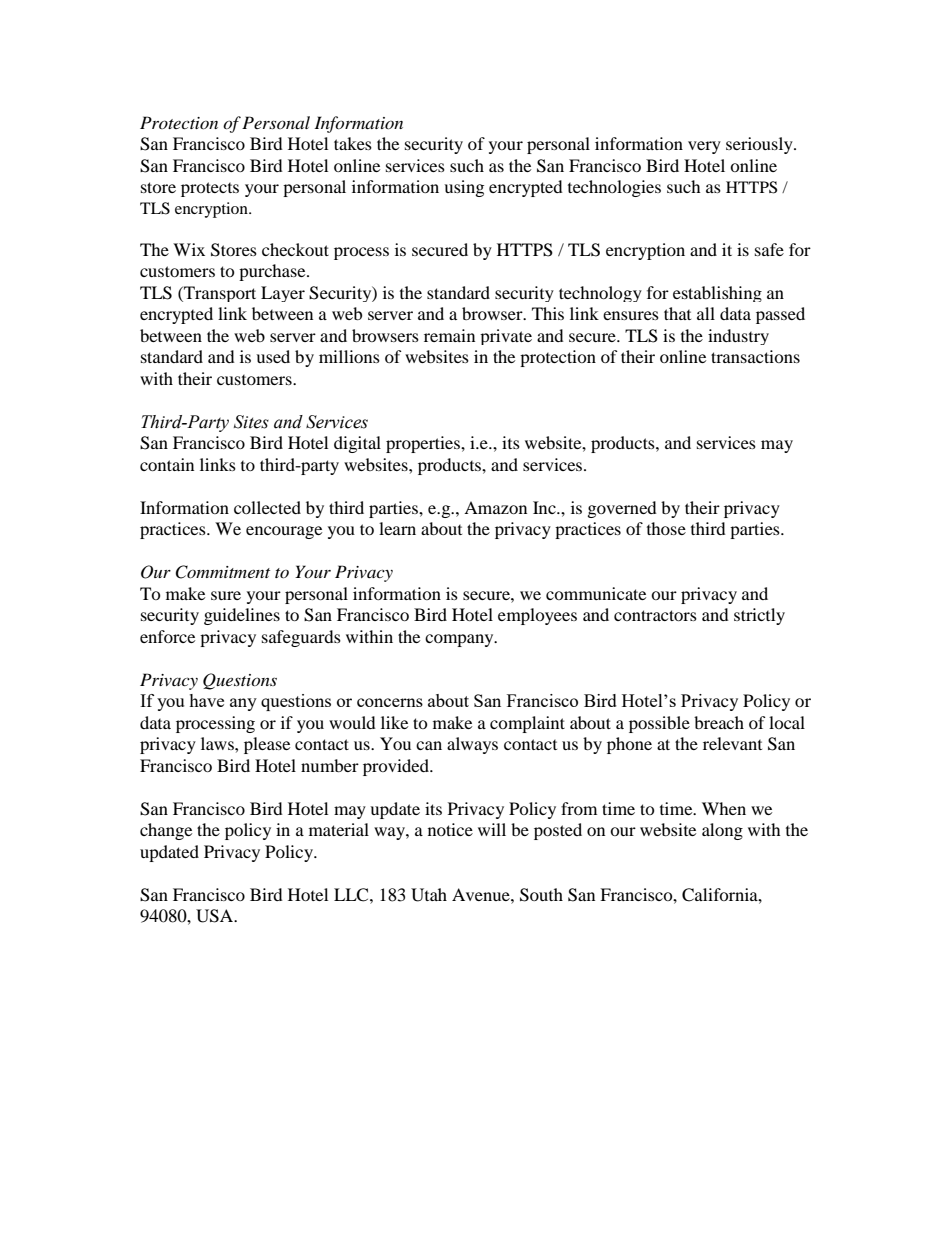 The height and width of the document is (1233, 952). Describe the element at coordinates (704, 147) in the document. I see `very` at that location.
